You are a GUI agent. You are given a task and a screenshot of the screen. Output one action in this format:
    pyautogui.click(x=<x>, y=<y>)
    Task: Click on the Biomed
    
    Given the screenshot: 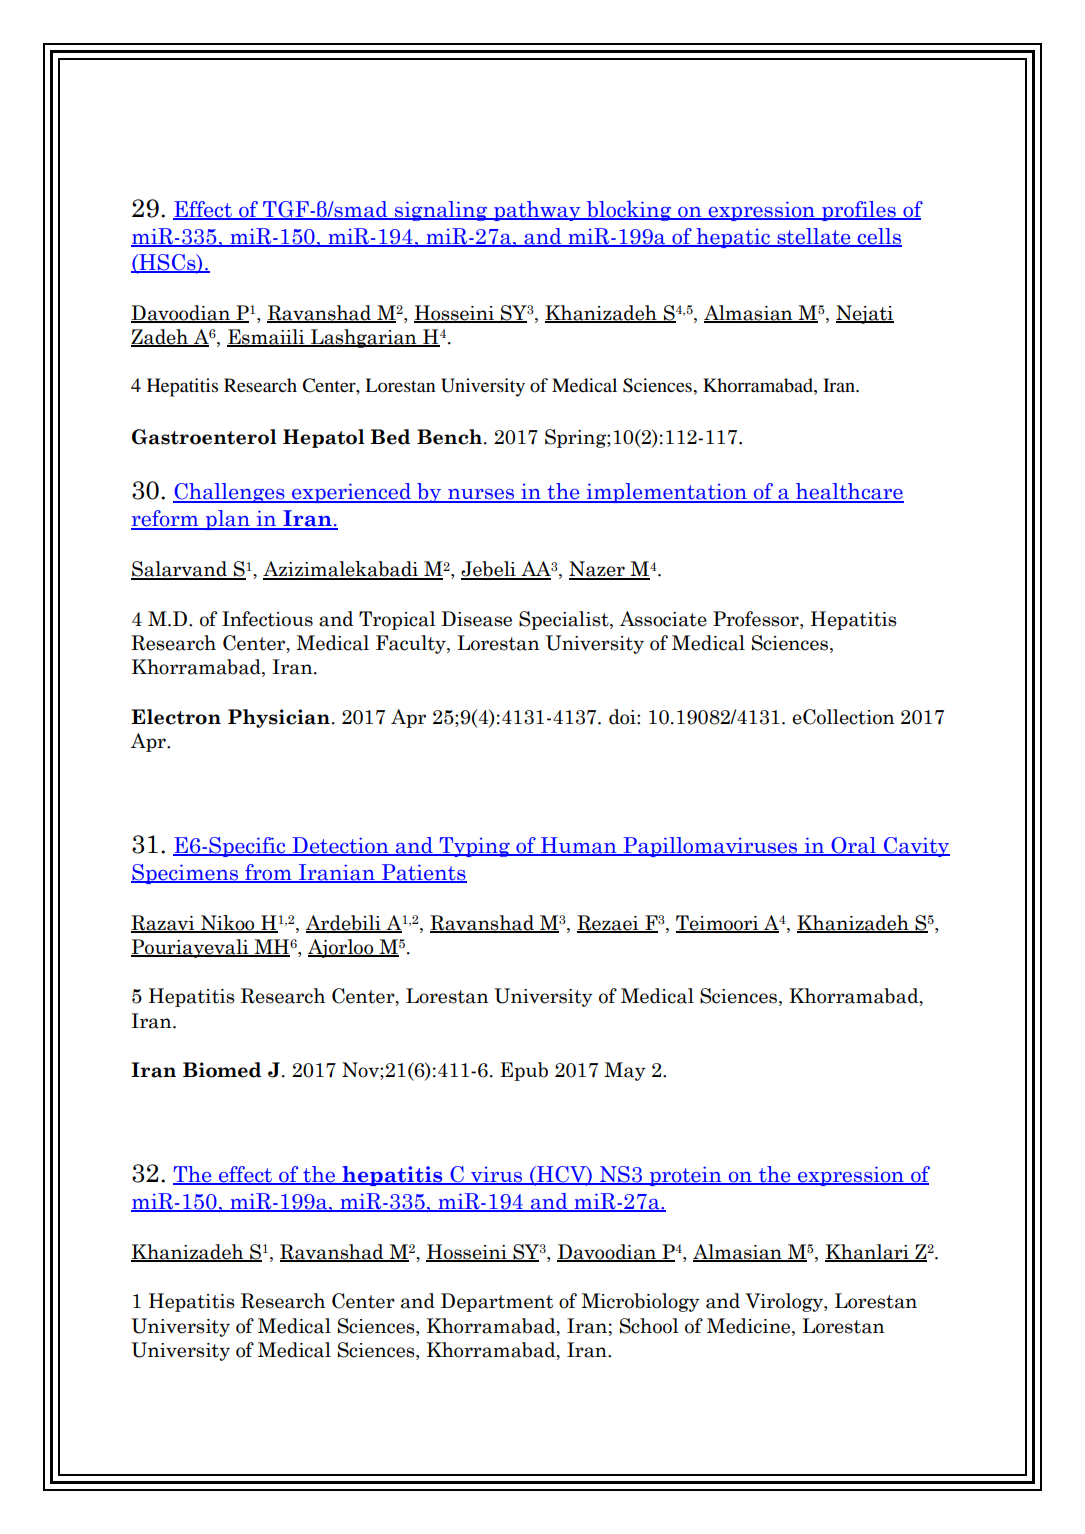 What is the action you would take?
    pyautogui.click(x=222, y=1070)
